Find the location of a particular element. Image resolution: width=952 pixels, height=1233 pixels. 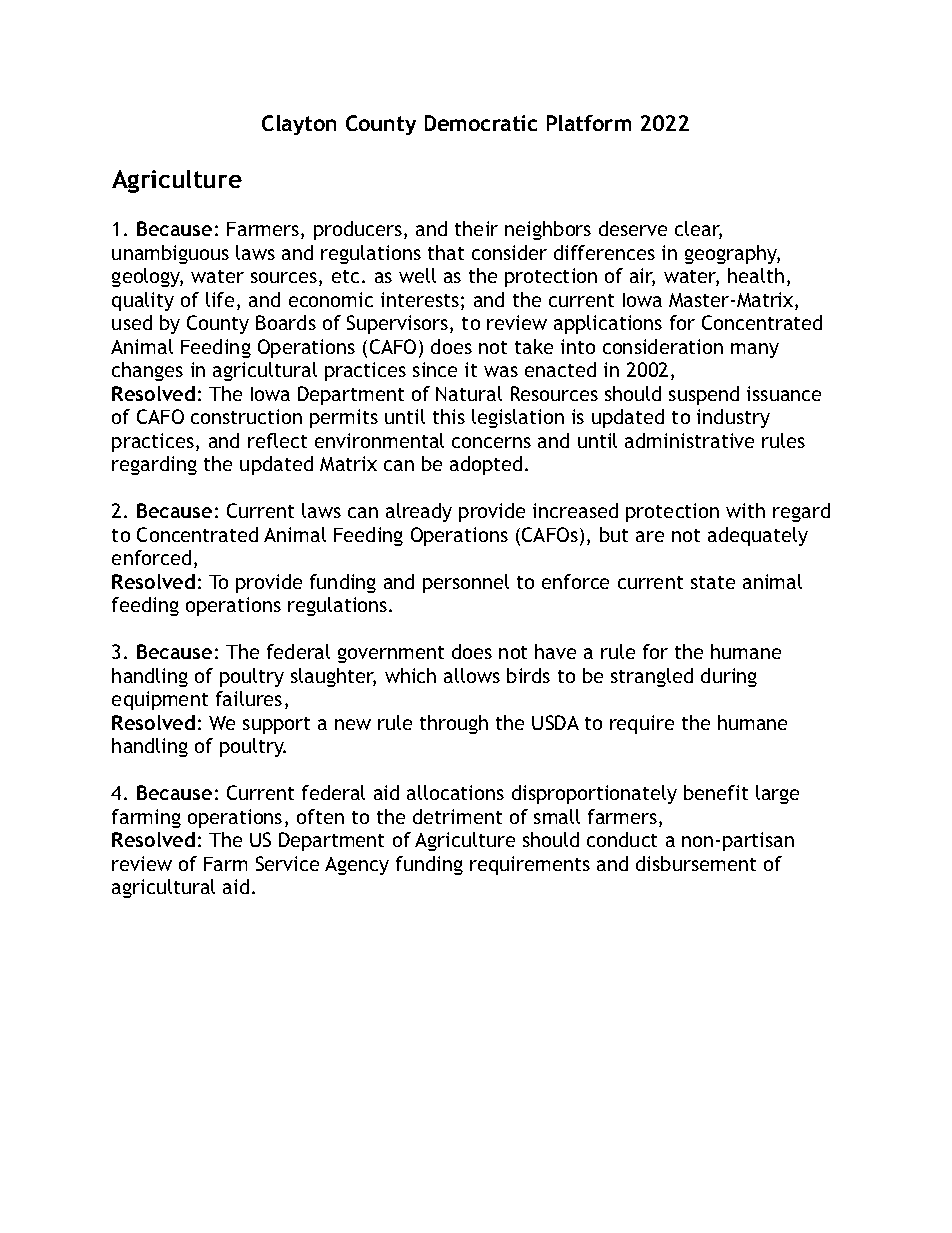

already is located at coordinates (419, 512).
